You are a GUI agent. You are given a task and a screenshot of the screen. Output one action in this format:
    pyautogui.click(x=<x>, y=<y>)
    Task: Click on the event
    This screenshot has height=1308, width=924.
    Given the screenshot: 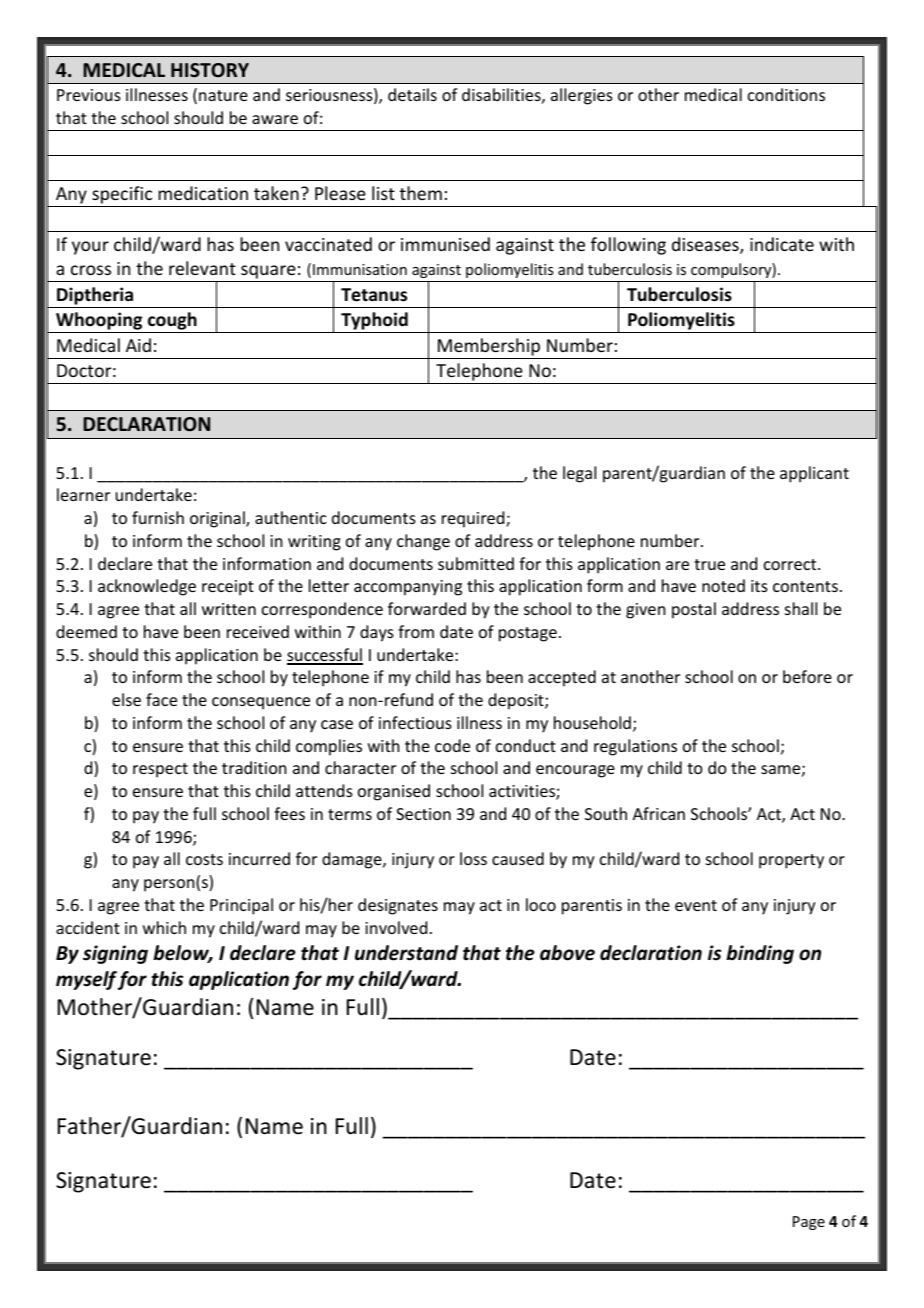 What is the action you would take?
    pyautogui.click(x=696, y=905)
